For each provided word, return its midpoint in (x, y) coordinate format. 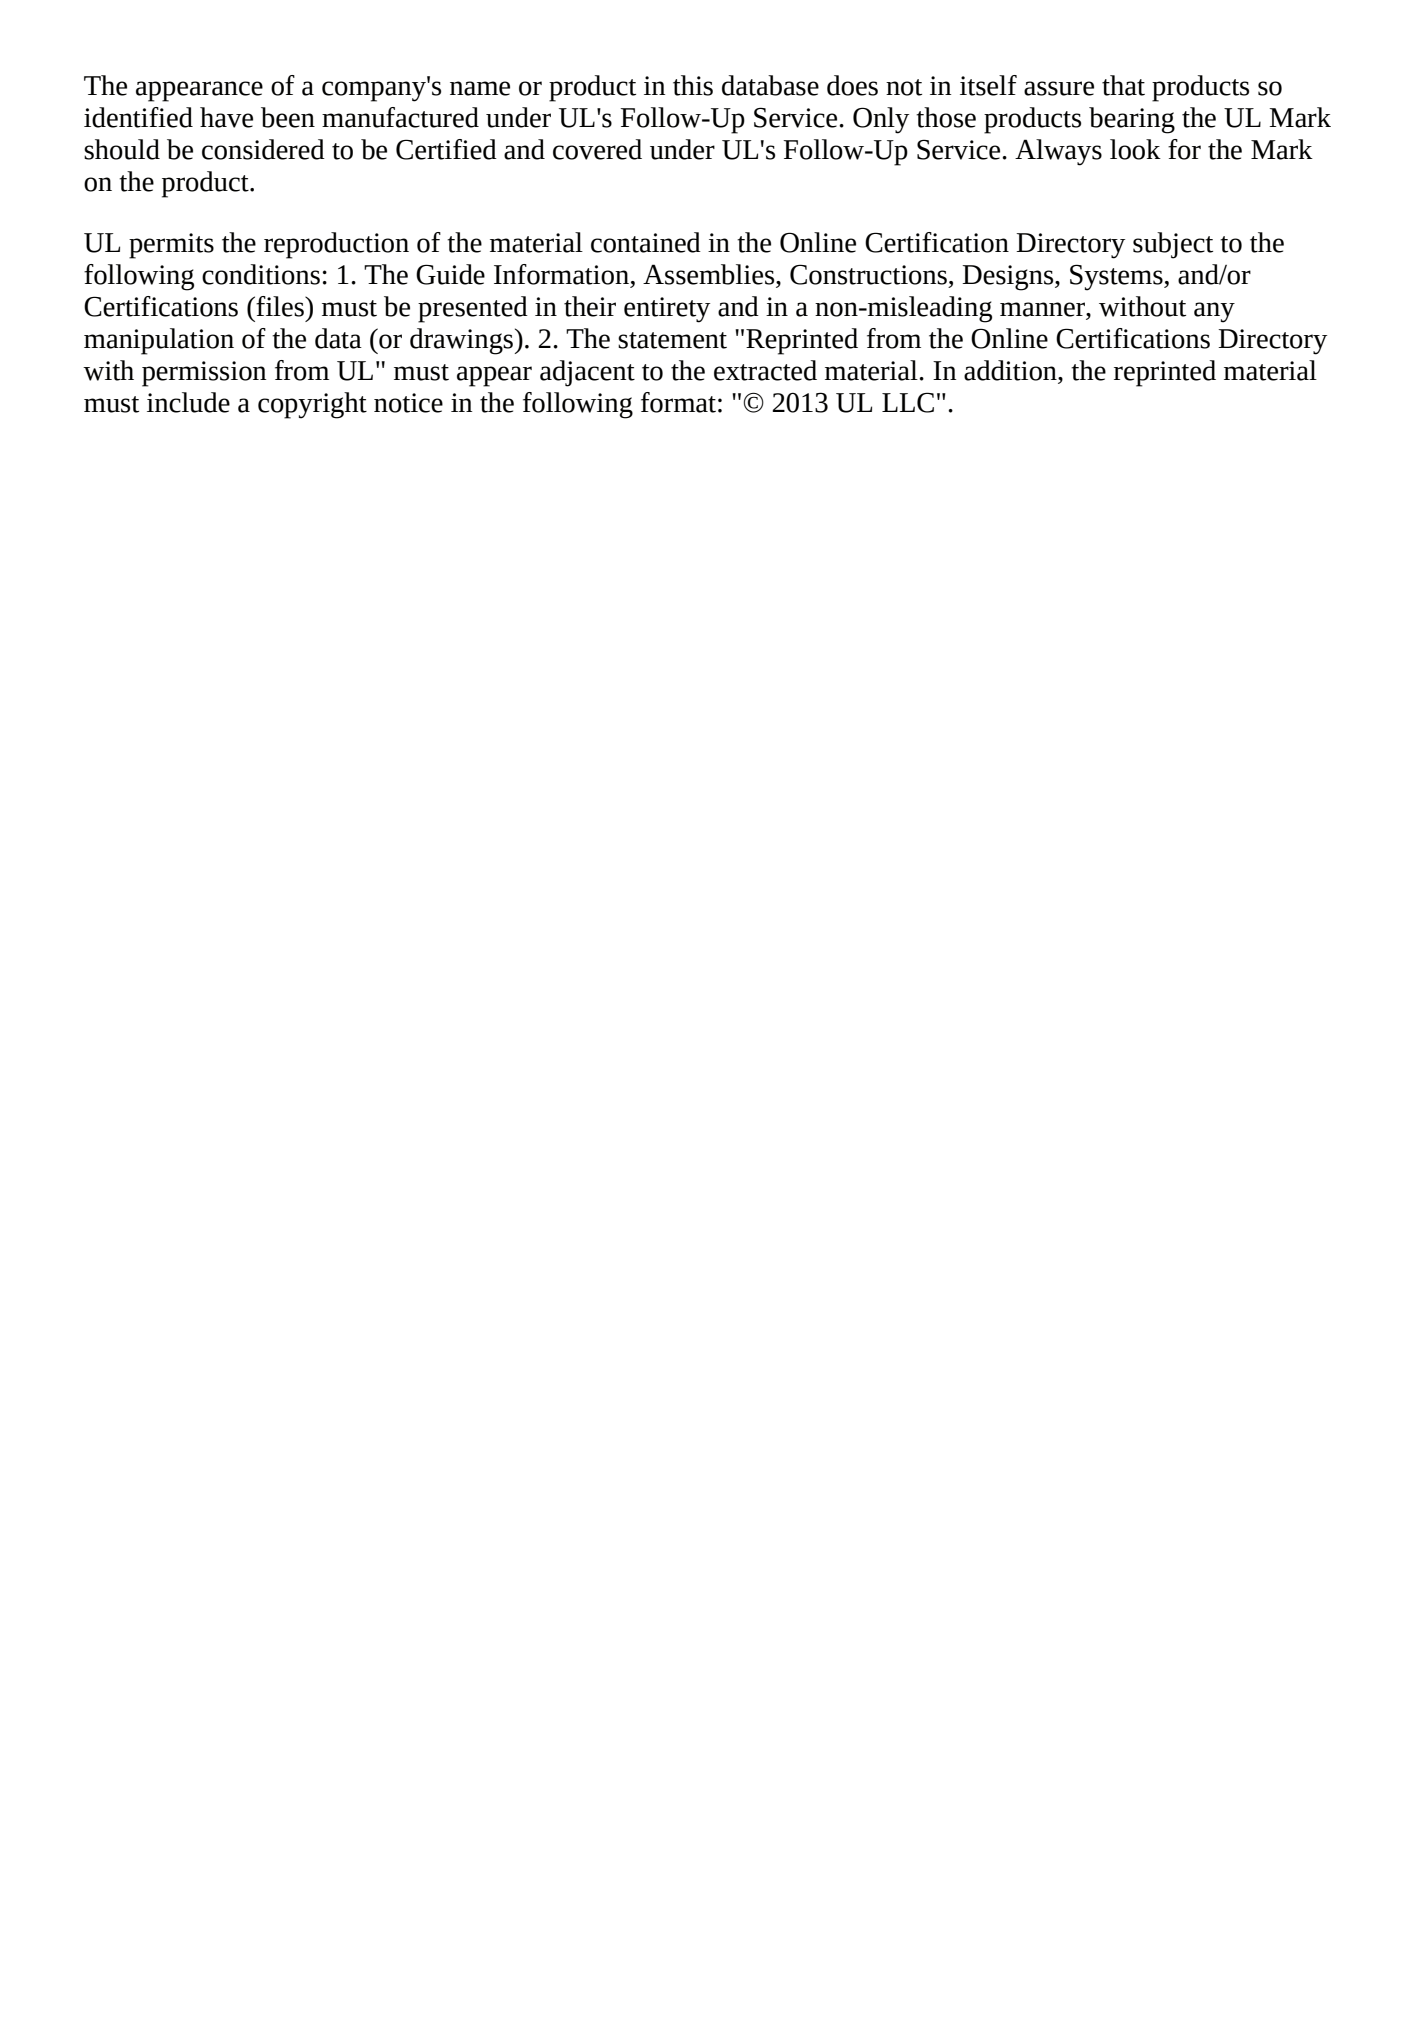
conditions (261, 274)
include (188, 402)
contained (646, 242)
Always (1058, 152)
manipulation (159, 341)
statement (672, 340)
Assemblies (710, 274)
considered (263, 149)
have (226, 117)
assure (1059, 88)
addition (1011, 371)
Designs (1009, 278)
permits (171, 246)
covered (597, 149)
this (693, 85)
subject (1173, 245)
